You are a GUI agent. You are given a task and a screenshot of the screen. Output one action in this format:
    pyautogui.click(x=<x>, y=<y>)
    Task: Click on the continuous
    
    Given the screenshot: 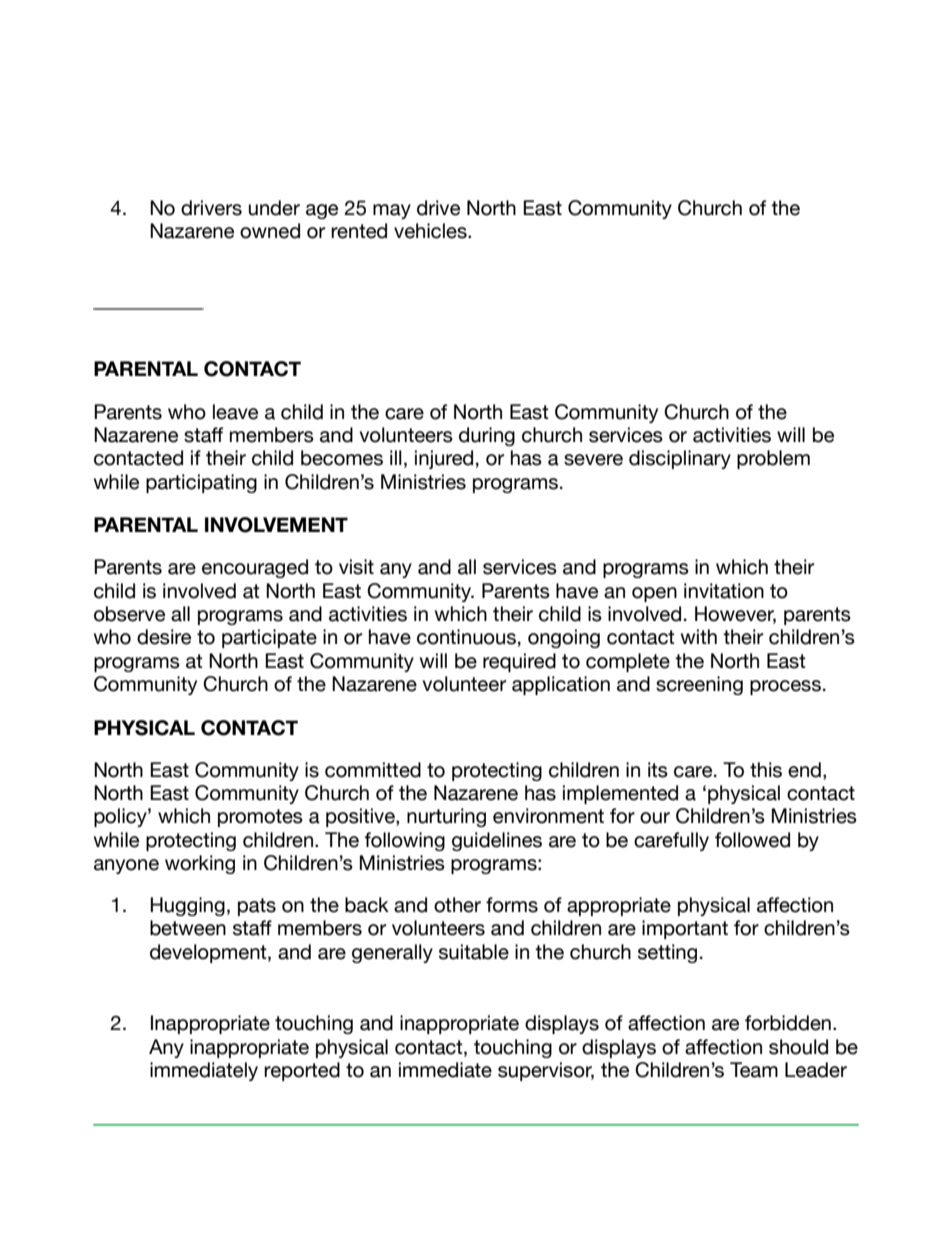 What is the action you would take?
    pyautogui.click(x=466, y=637)
